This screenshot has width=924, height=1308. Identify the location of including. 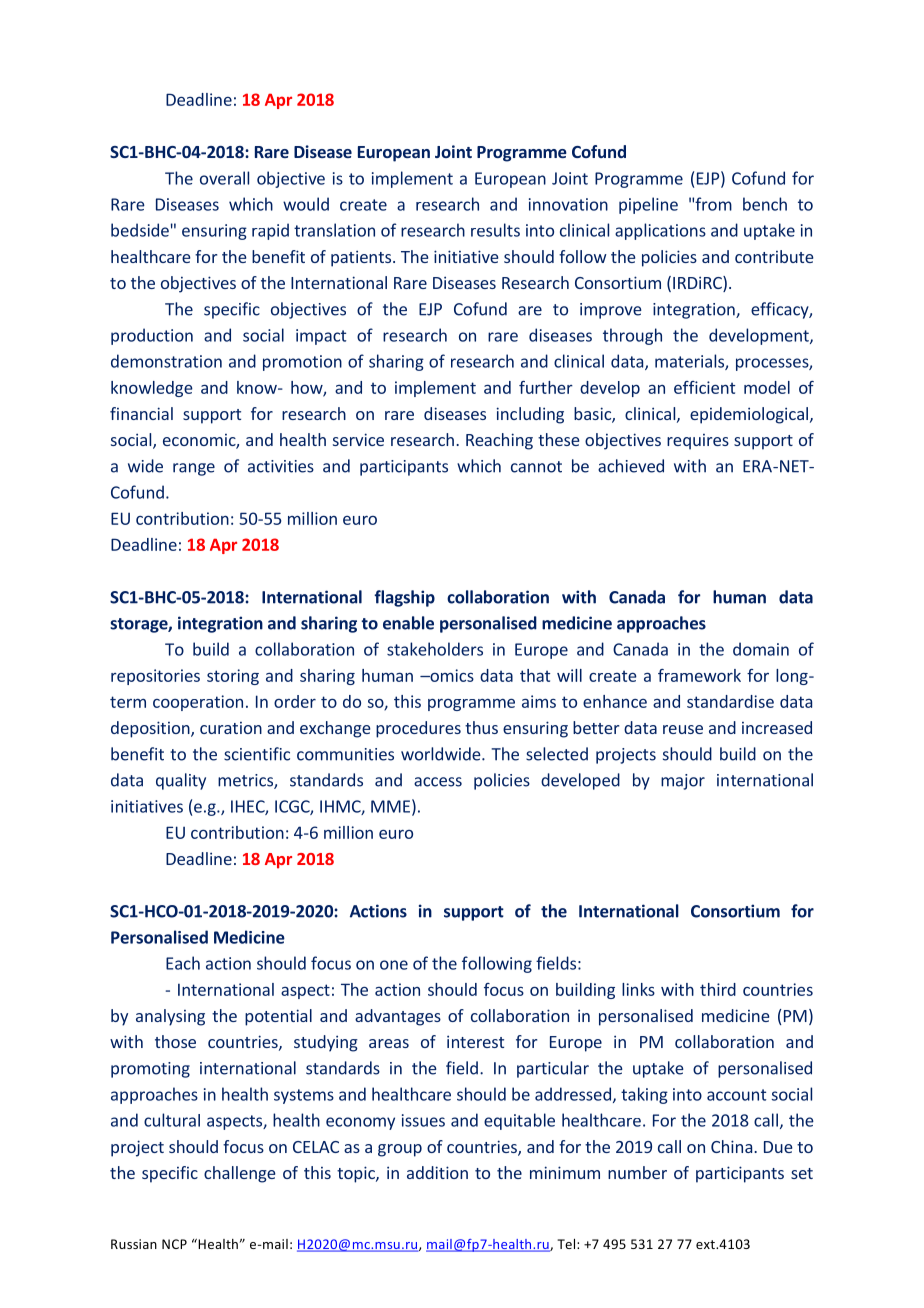
(530, 415).
